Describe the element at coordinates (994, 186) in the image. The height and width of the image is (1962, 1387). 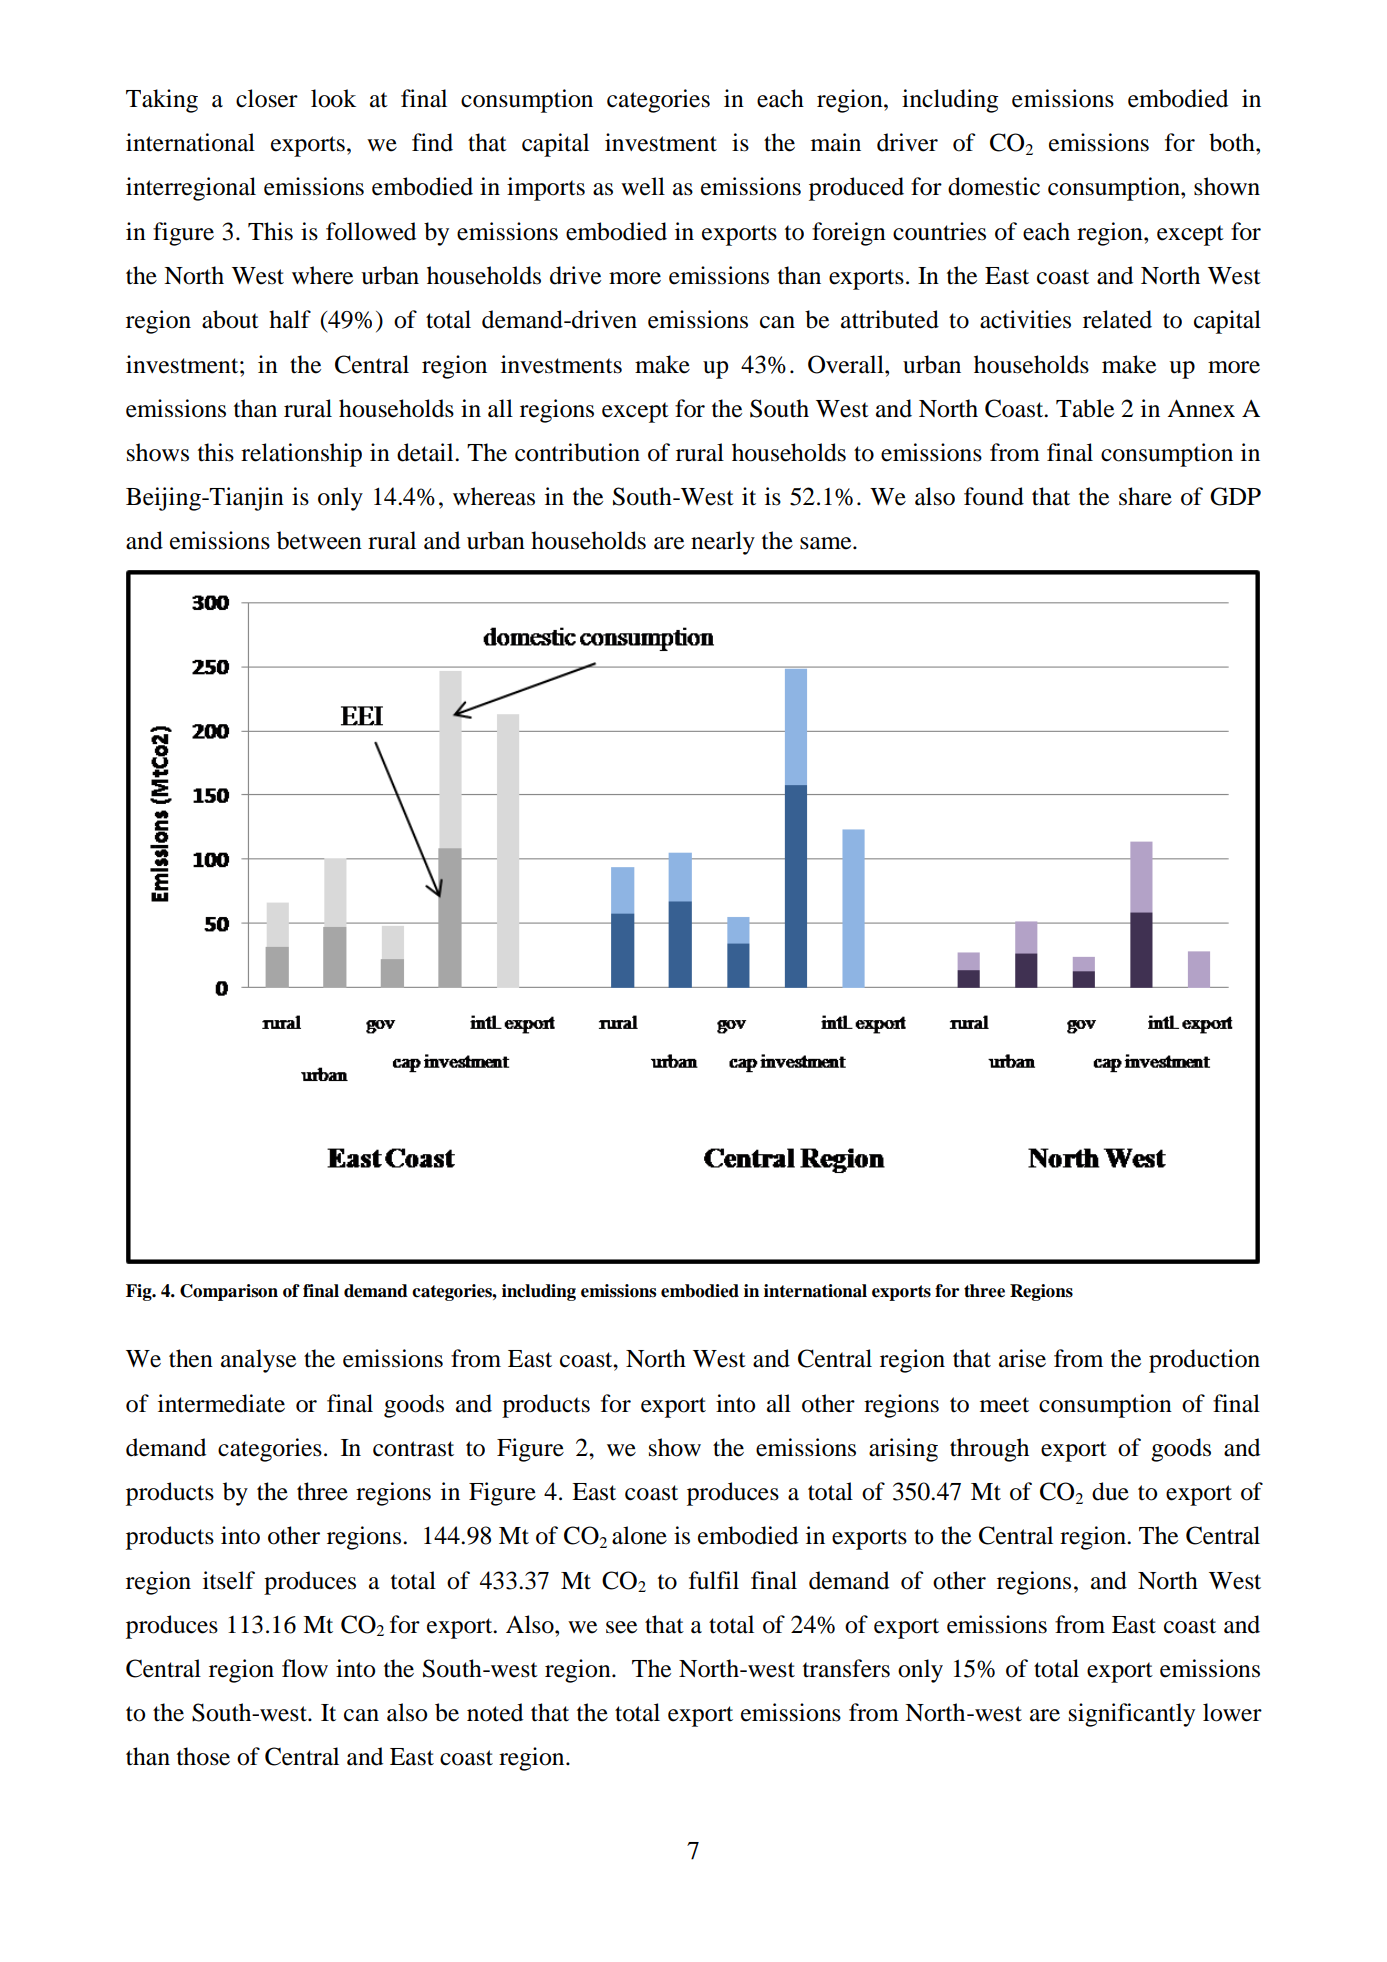
I see `domestic` at that location.
